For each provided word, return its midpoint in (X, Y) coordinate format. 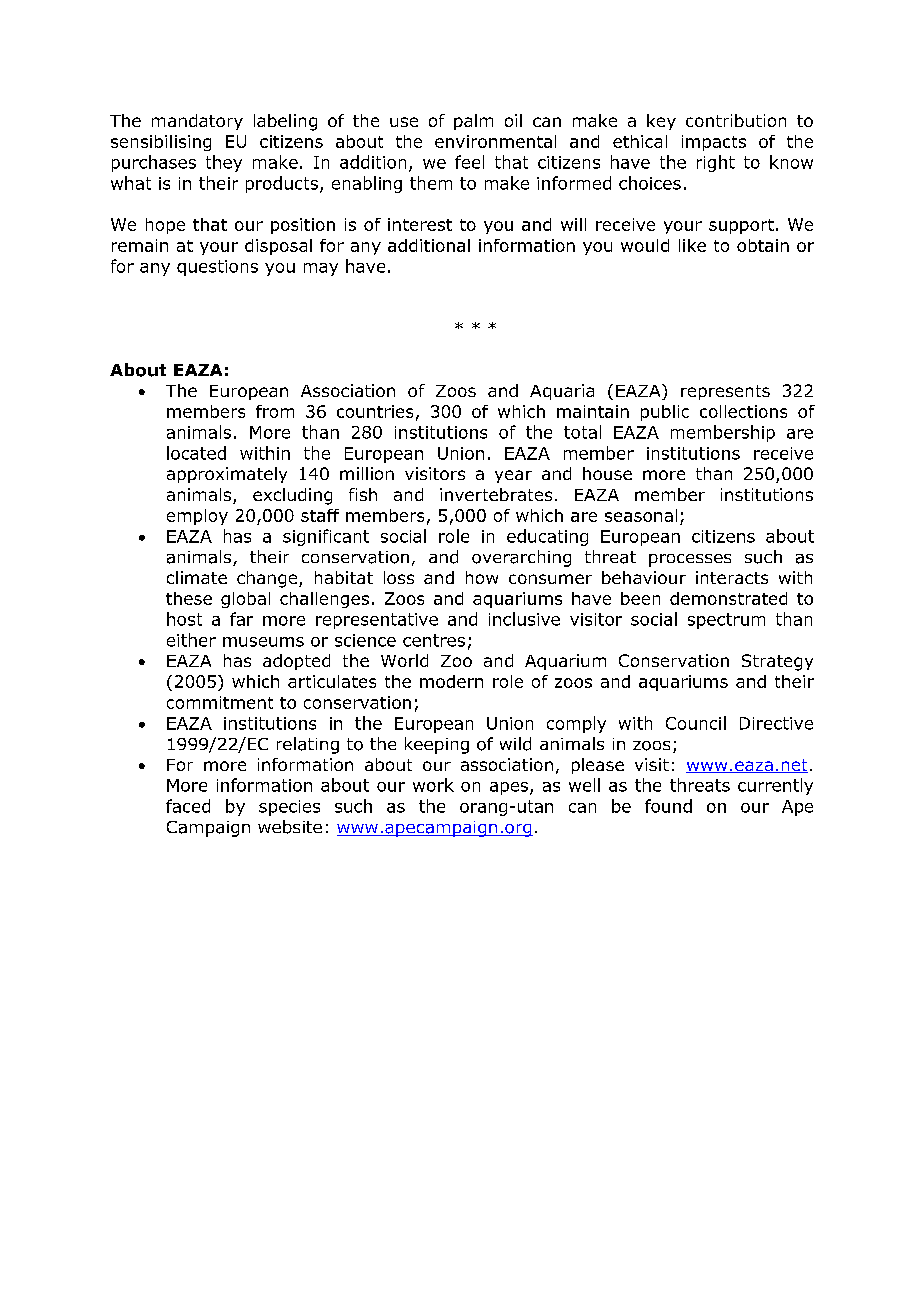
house (607, 473)
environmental (495, 141)
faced (188, 806)
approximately (227, 475)
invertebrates (496, 494)
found (668, 806)
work (433, 785)
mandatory (197, 122)
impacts (714, 143)
